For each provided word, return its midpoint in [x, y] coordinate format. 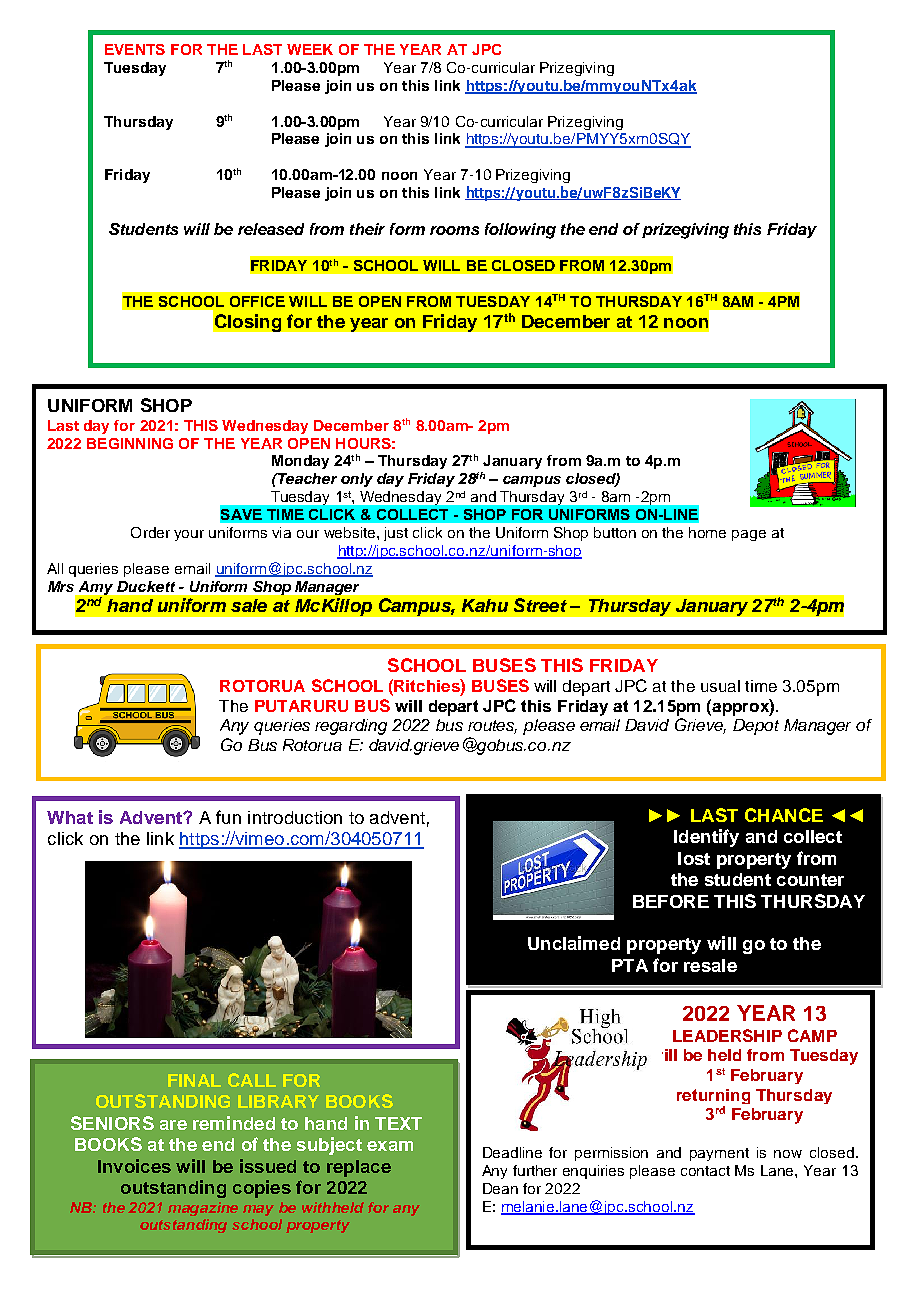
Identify [706, 838]
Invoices [134, 1166]
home [707, 532]
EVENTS [135, 49]
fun [228, 817]
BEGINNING [130, 443]
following [520, 231]
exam [390, 1146]
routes [492, 727]
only [357, 480]
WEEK [310, 49]
